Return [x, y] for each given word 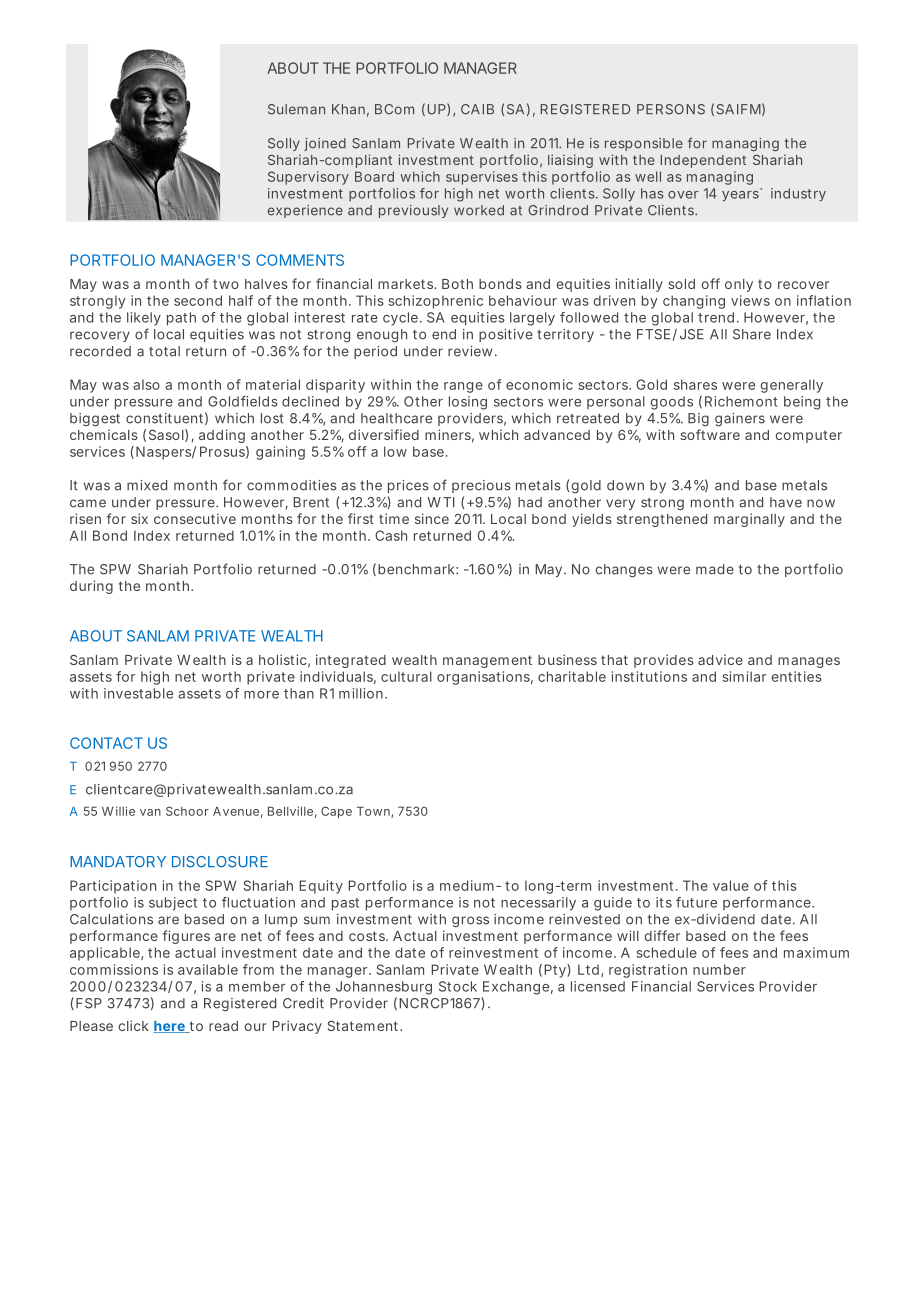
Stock [458, 986]
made [715, 569]
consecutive [195, 518]
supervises [482, 178]
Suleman [296, 109]
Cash [391, 535]
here [170, 1027]
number [719, 969]
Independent [703, 161]
